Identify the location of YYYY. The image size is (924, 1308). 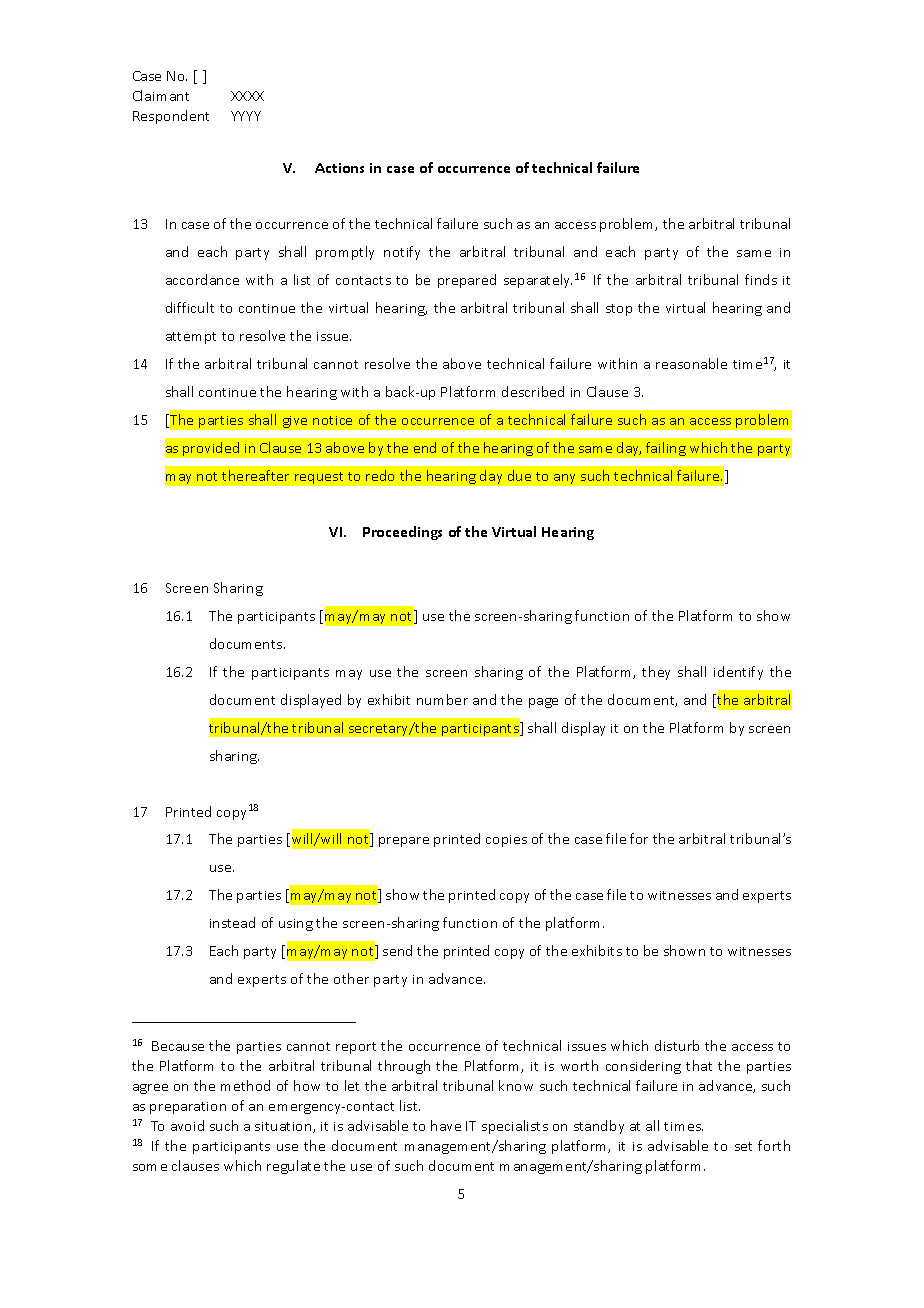
(246, 116).
